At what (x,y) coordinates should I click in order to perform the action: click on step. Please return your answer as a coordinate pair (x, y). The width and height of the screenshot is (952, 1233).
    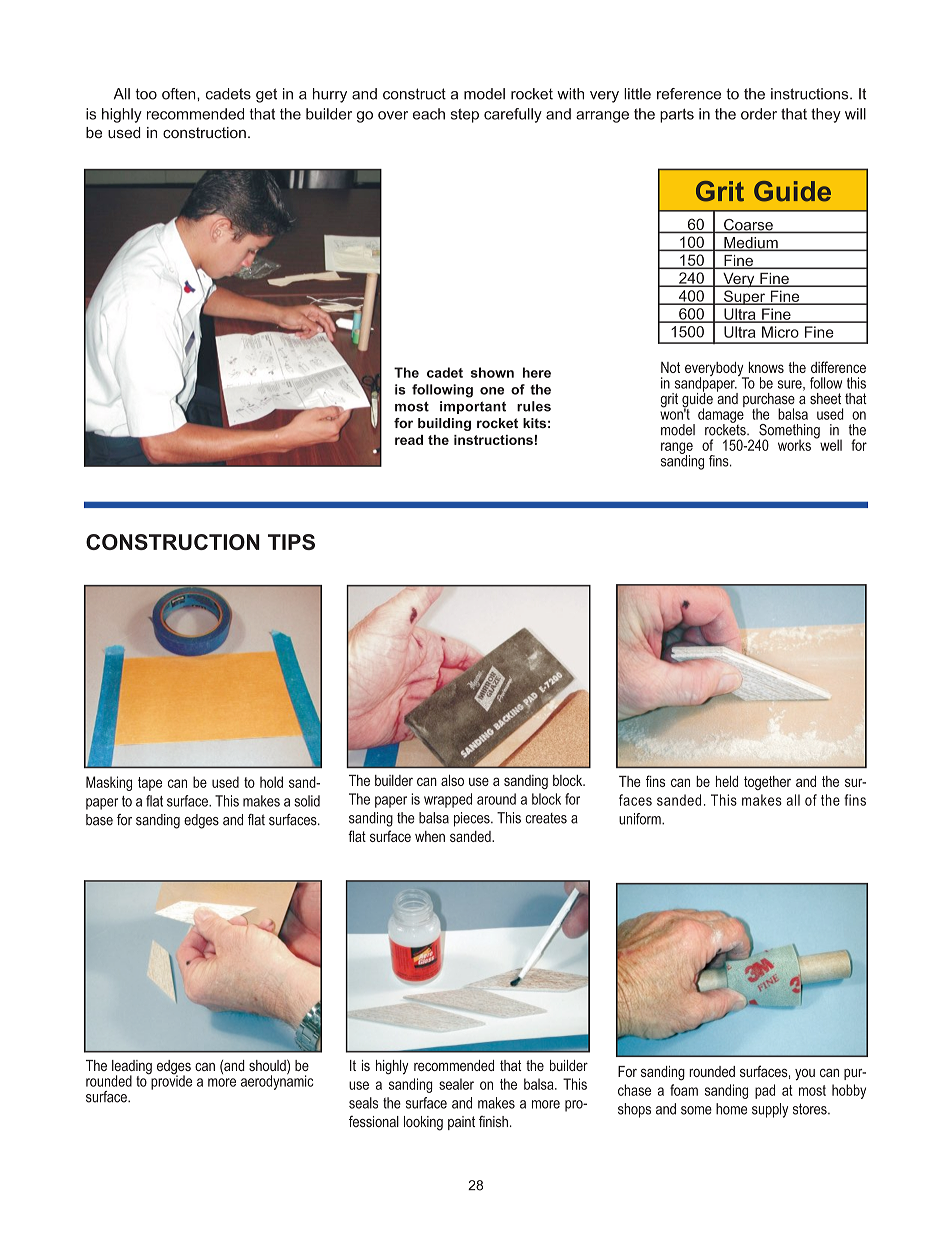
    Looking at the image, I should click on (465, 116).
